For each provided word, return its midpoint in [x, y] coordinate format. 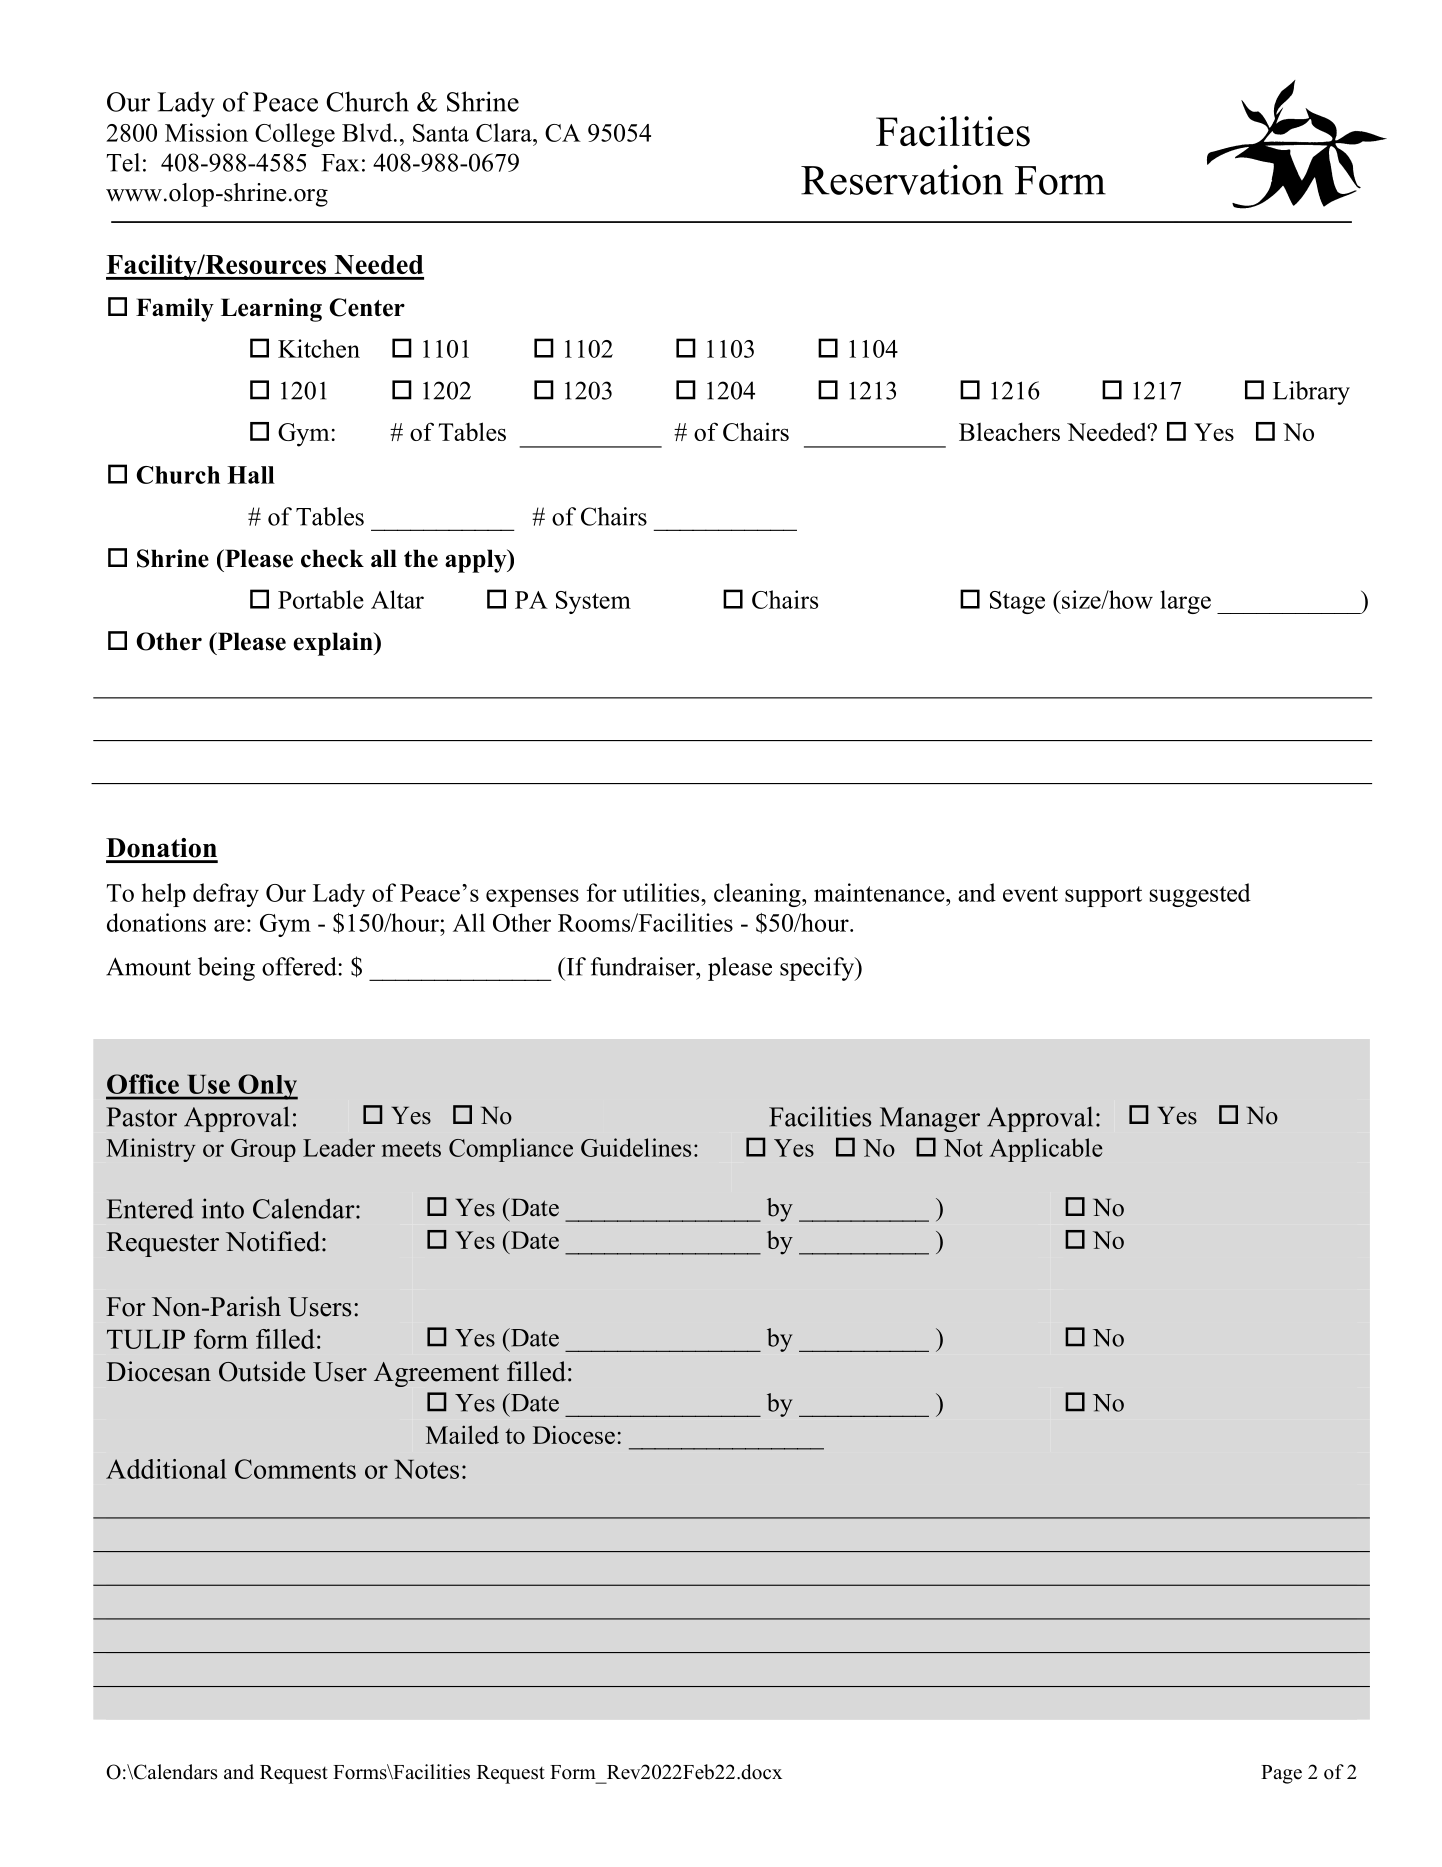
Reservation [902, 180]
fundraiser [644, 966]
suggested [1200, 895]
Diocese [574, 1434]
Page [1281, 1774]
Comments [295, 1469]
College [295, 135]
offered [299, 966]
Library [1311, 393]
